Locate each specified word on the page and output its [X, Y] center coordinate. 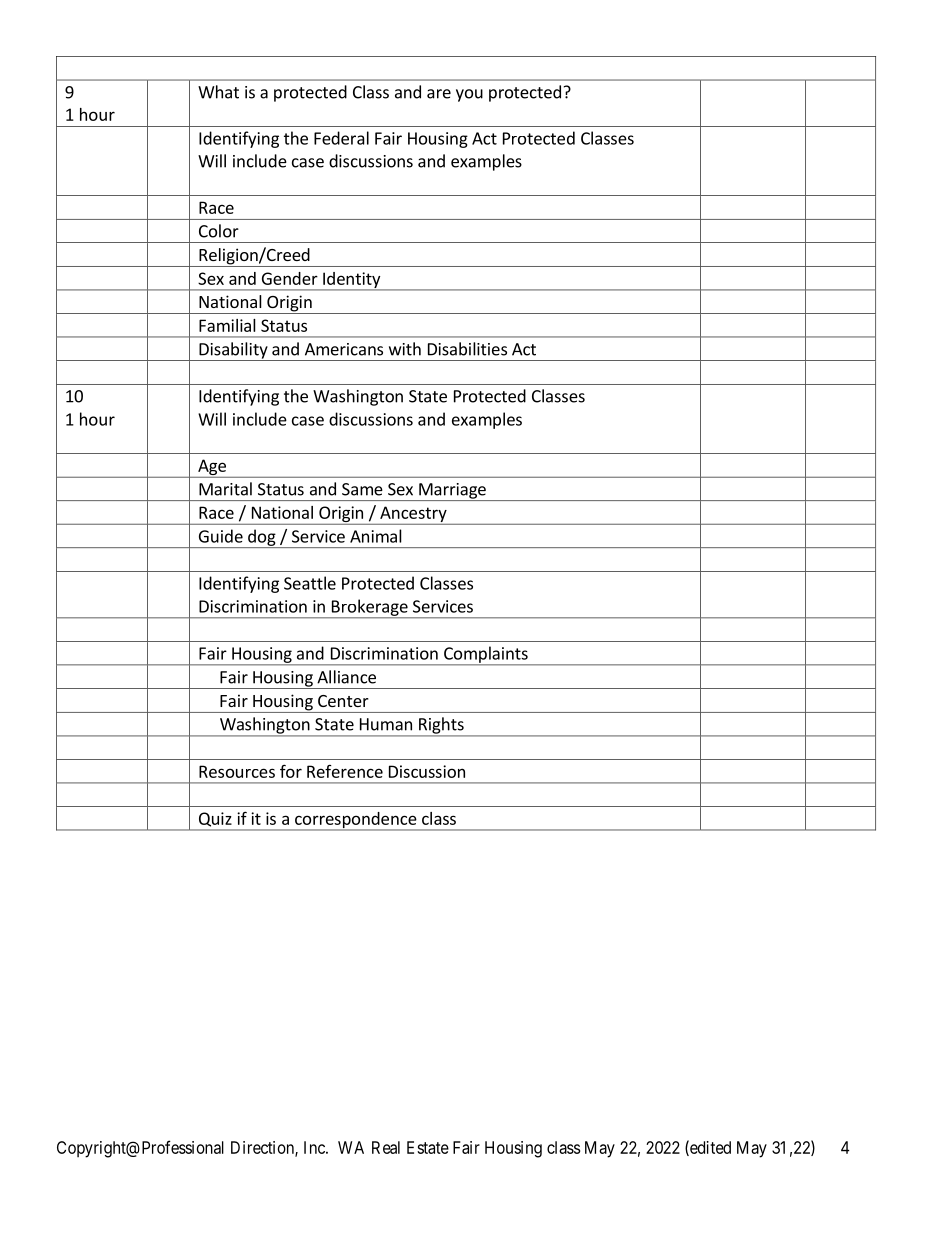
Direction [263, 1148]
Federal [341, 138]
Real [386, 1147]
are [439, 94]
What [218, 92]
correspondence [356, 821]
